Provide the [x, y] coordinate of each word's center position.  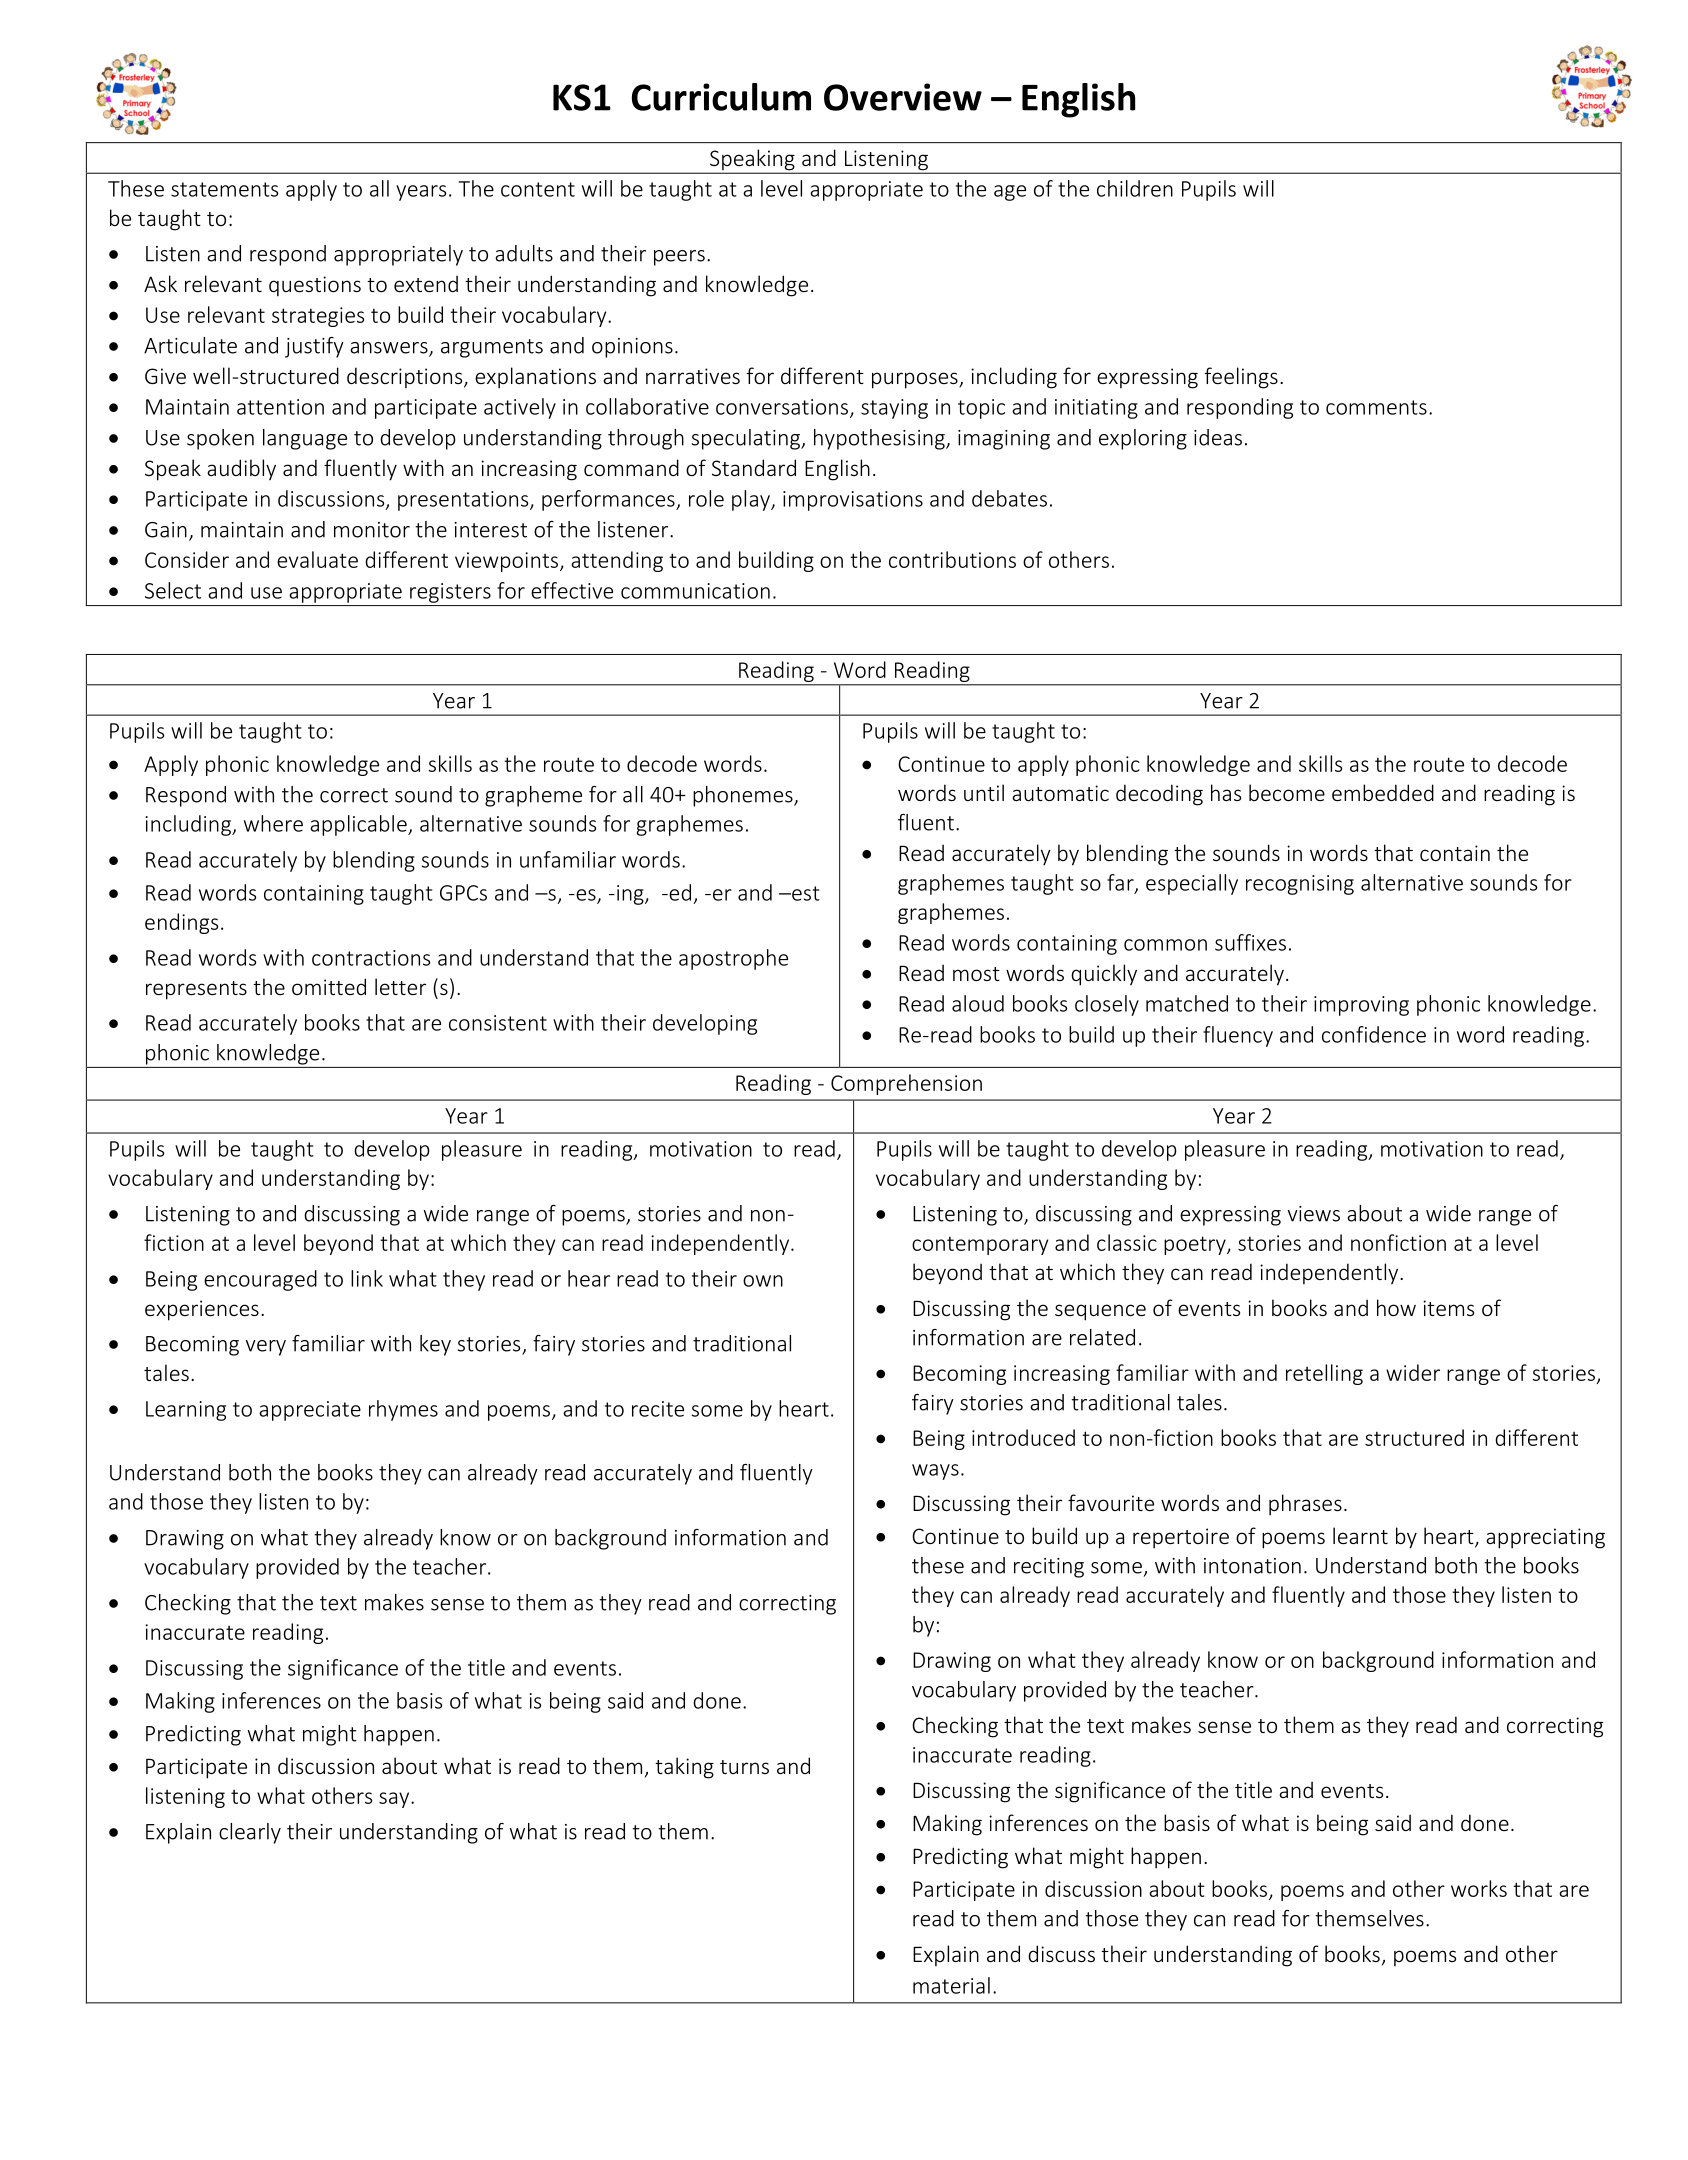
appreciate [310, 1411]
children [1135, 188]
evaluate [317, 559]
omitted [329, 986]
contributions [952, 559]
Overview [903, 97]
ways [935, 1472]
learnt [1360, 1535]
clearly [250, 1833]
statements [224, 189]
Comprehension [906, 1084]
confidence [1374, 1034]
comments [1376, 407]
